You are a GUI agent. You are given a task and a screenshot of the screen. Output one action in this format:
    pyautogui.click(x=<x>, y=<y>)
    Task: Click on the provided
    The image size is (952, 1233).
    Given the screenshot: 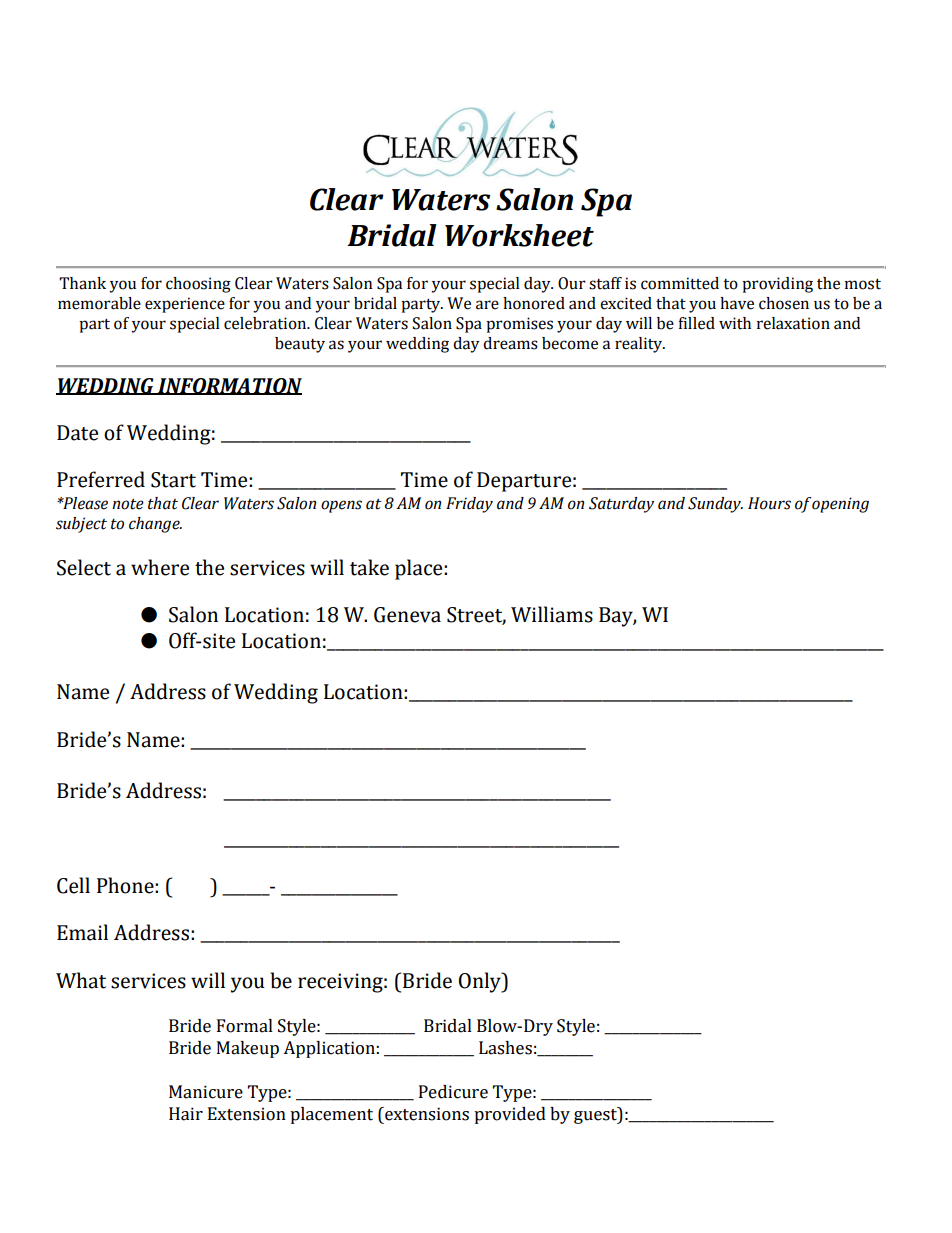 What is the action you would take?
    pyautogui.click(x=510, y=1115)
